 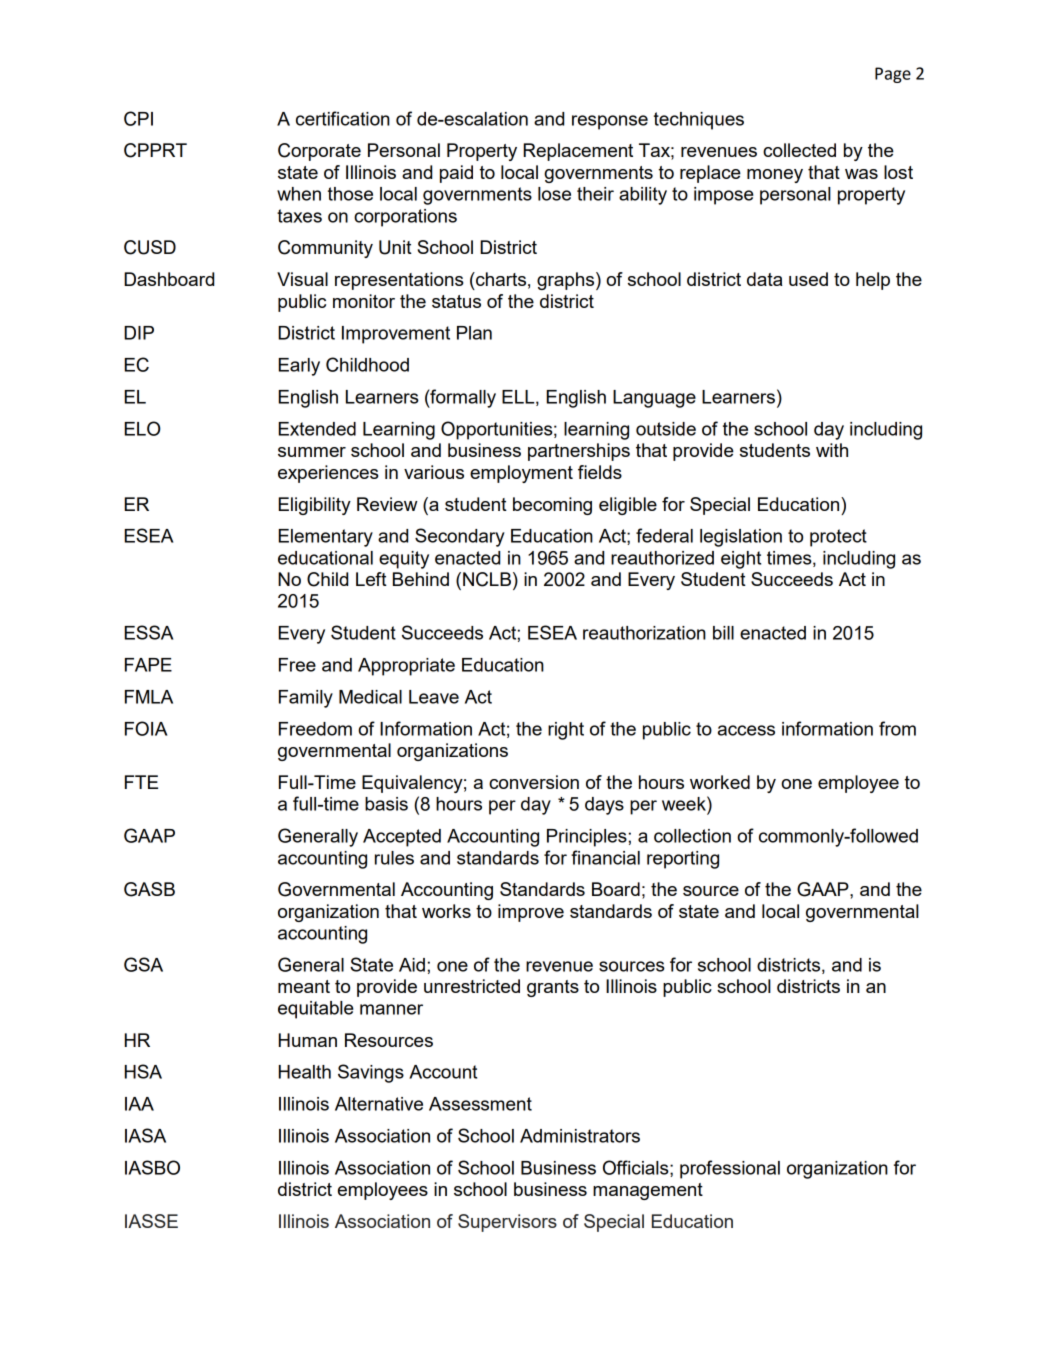 What do you see at coordinates (552, 506) in the screenshot?
I see `becoming` at bounding box center [552, 506].
